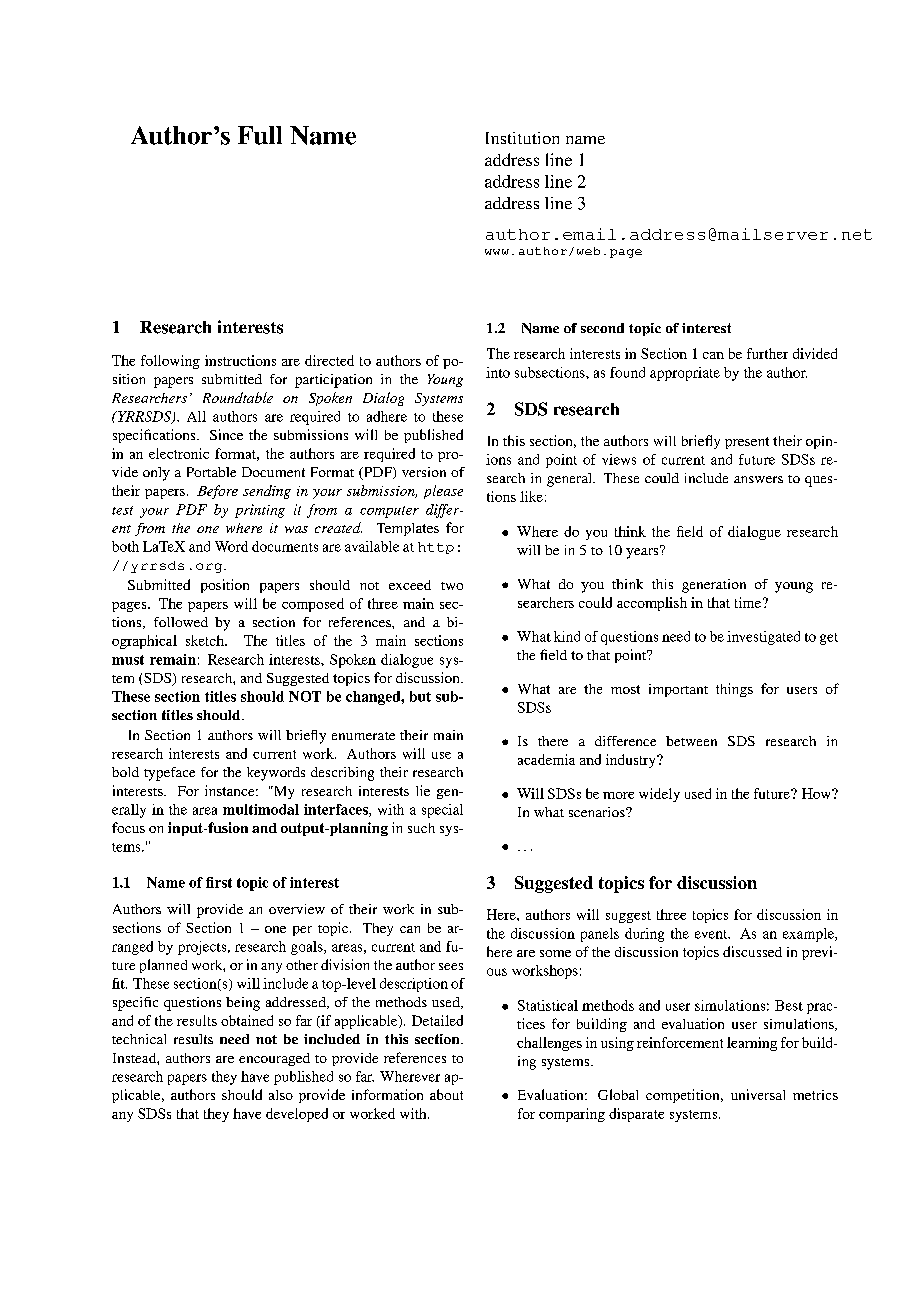 The width and height of the screenshot is (924, 1308). Describe the element at coordinates (281, 1095) in the screenshot. I see `also` at that location.
